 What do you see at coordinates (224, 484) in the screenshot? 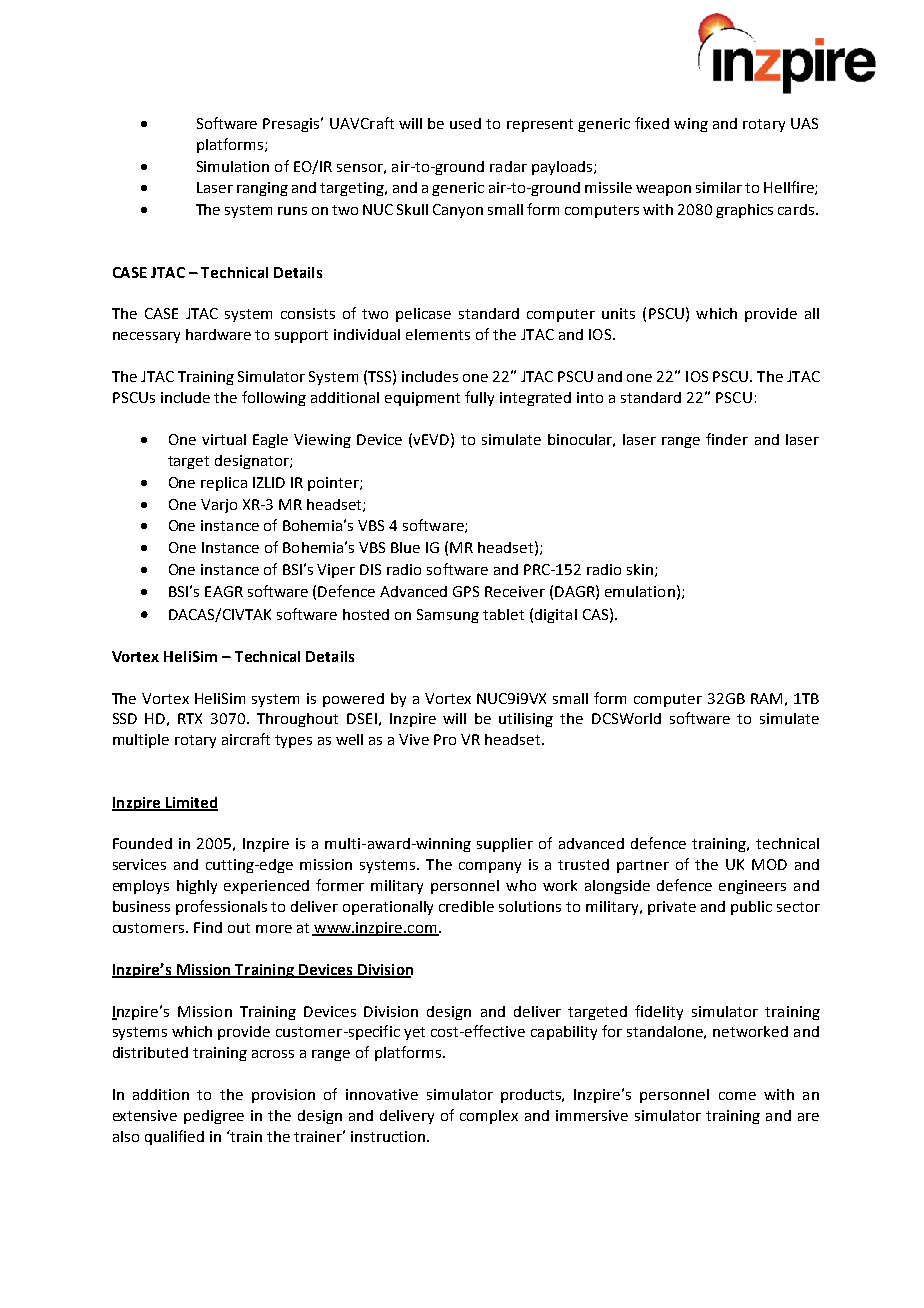
I see `replica` at bounding box center [224, 484].
